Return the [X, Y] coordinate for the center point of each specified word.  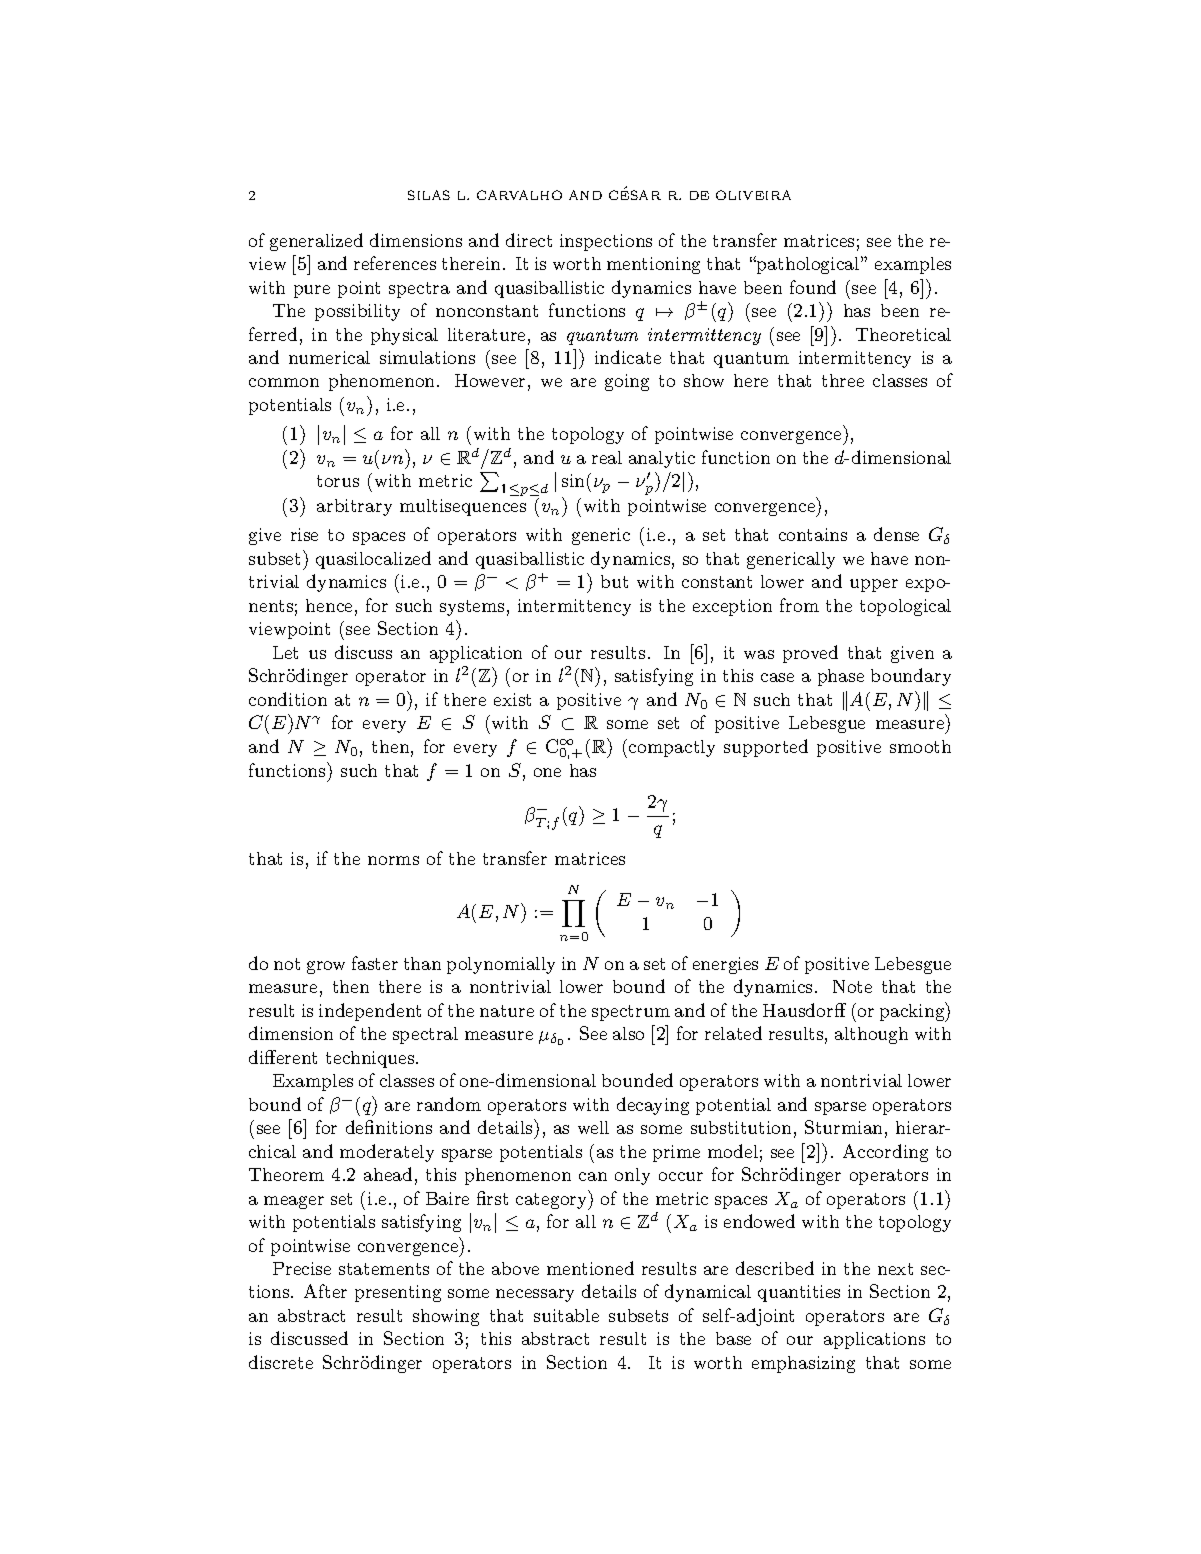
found [813, 287]
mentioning [653, 265]
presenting [398, 1293]
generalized [316, 242]
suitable [566, 1315]
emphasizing [803, 1364]
